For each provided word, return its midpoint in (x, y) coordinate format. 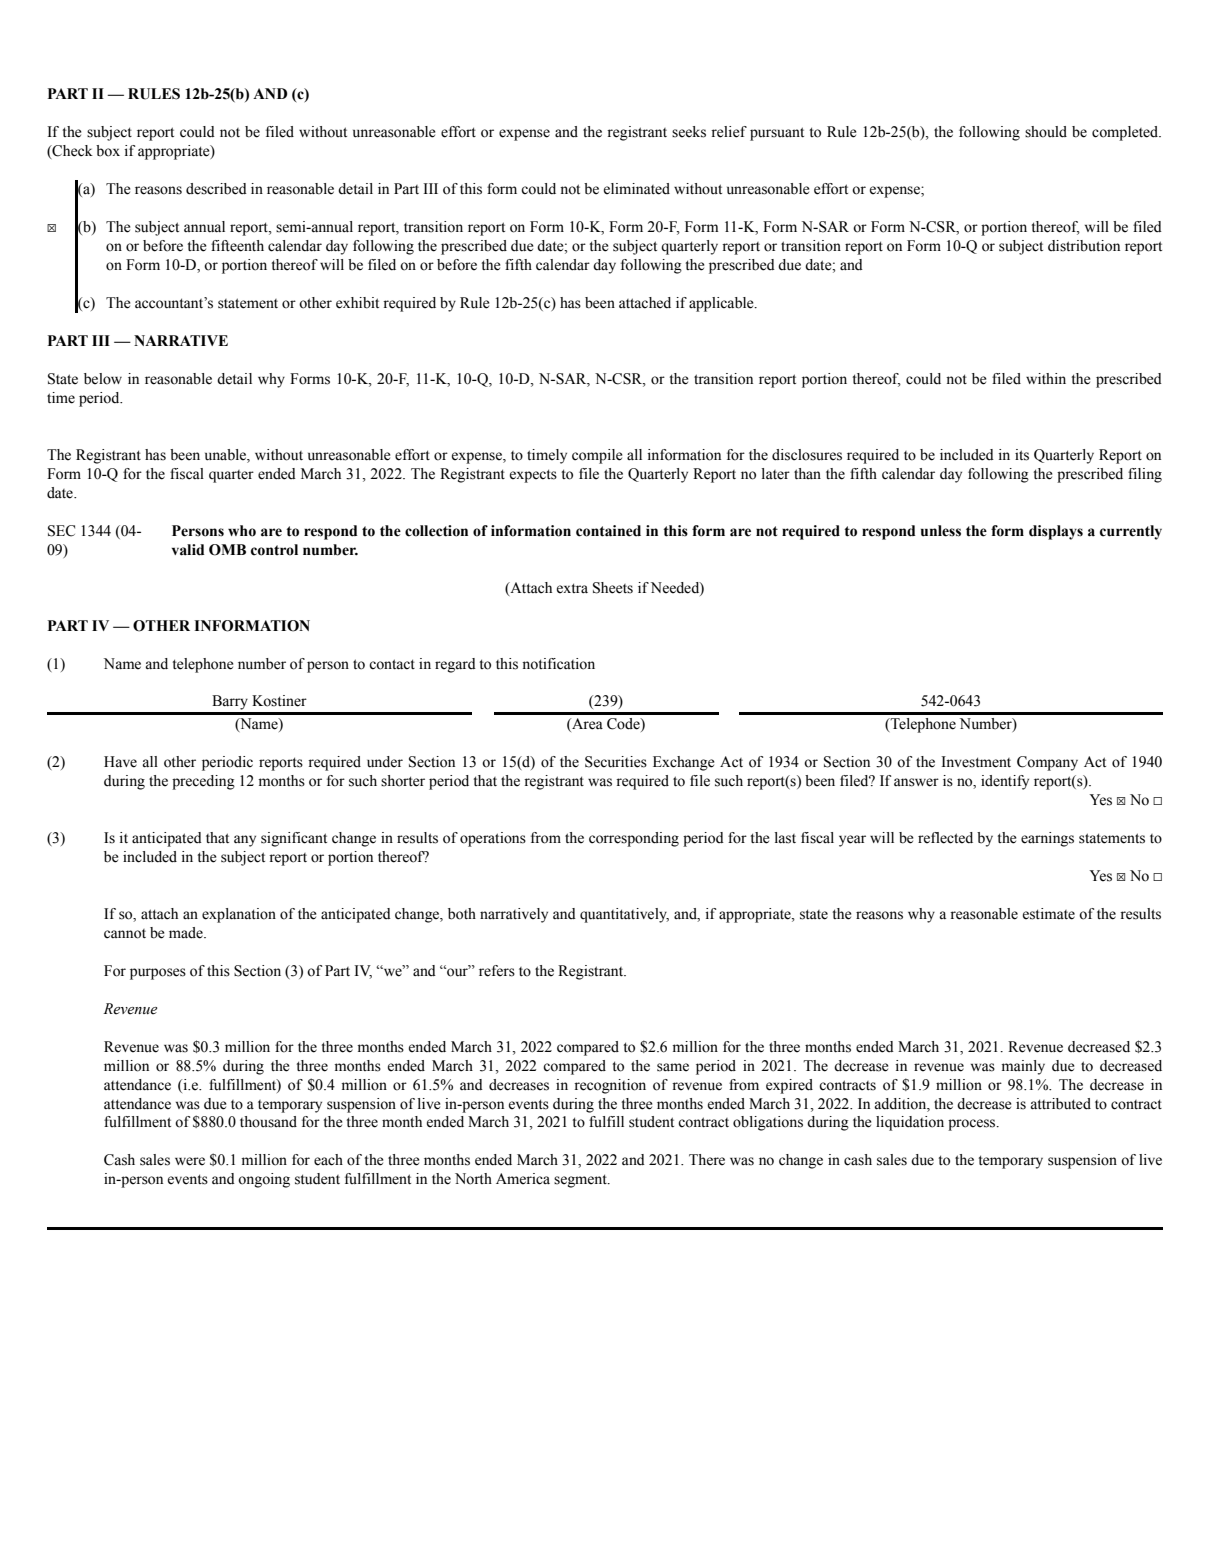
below (103, 379)
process (973, 1125)
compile (597, 456)
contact (392, 664)
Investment (976, 762)
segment (581, 1181)
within (1046, 378)
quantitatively (624, 915)
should (1046, 132)
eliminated (637, 189)
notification (558, 664)
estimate (1049, 914)
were (190, 1161)
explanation (239, 915)
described (216, 189)
